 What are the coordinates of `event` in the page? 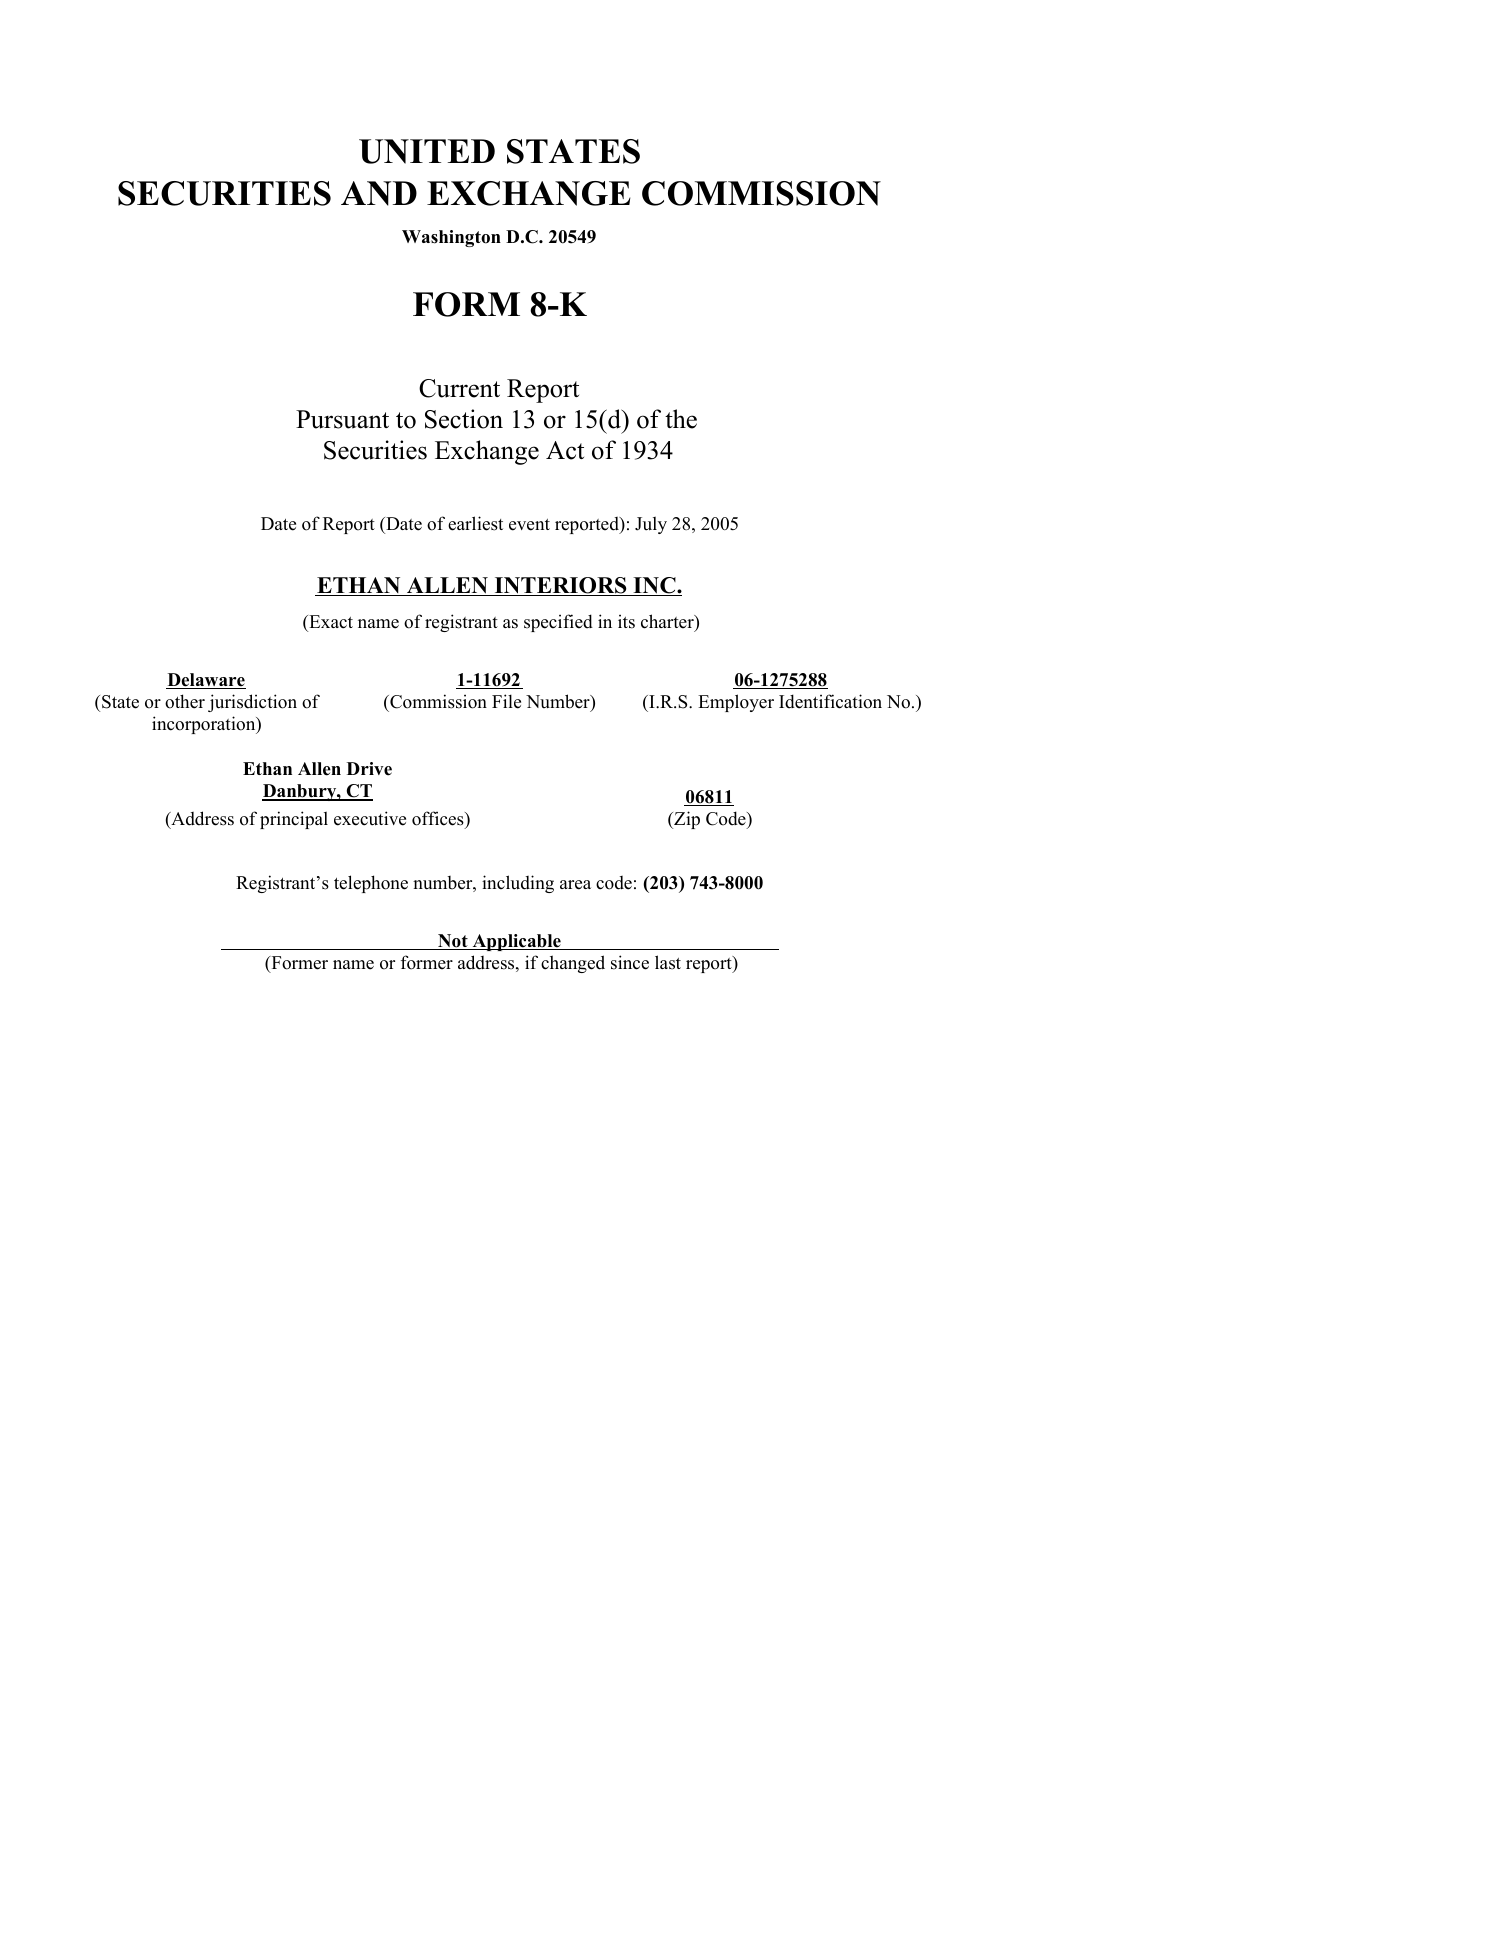 It's located at (529, 525).
